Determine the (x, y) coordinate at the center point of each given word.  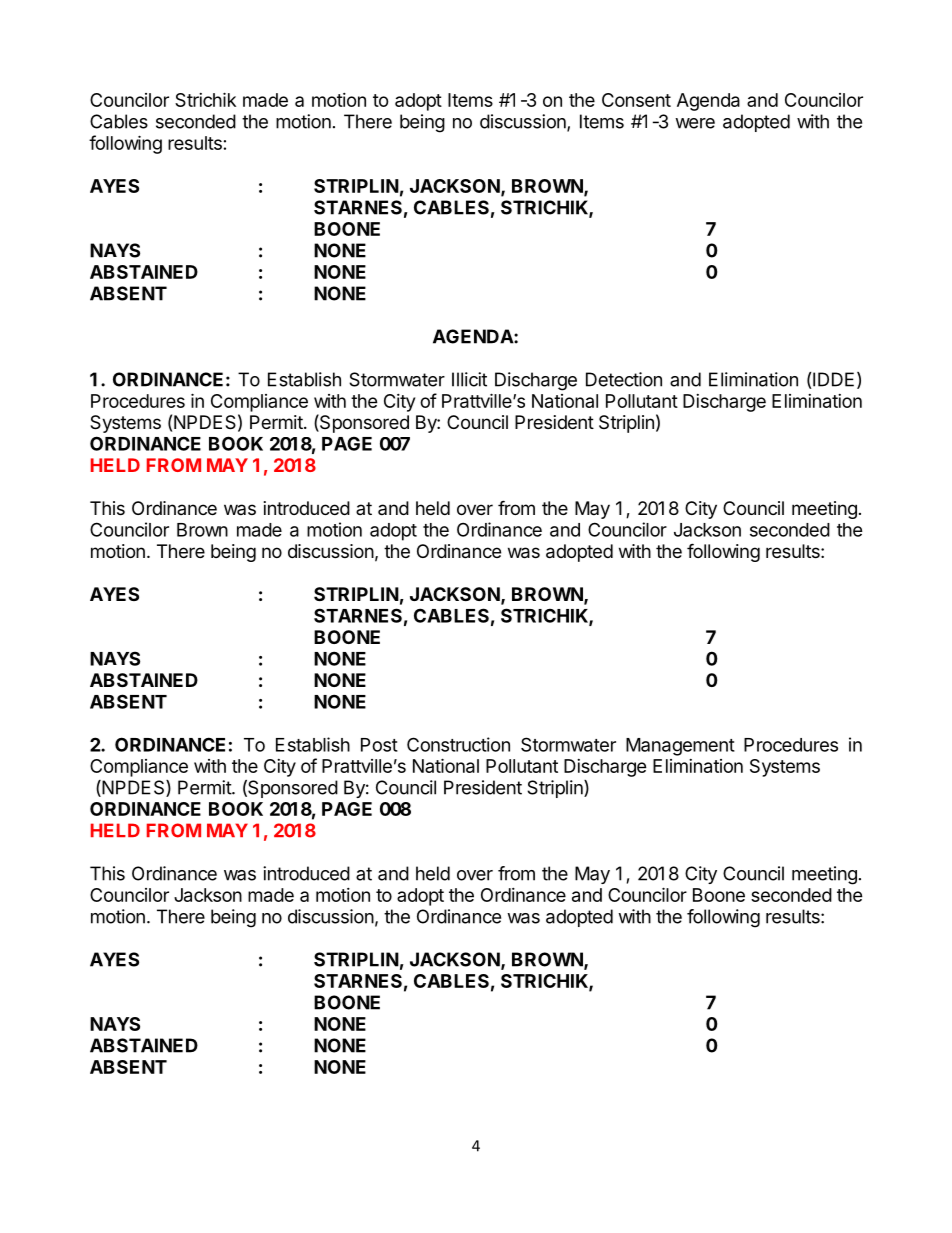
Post (379, 745)
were (695, 123)
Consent (636, 100)
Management (680, 747)
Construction (458, 744)
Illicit (469, 379)
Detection (624, 379)
